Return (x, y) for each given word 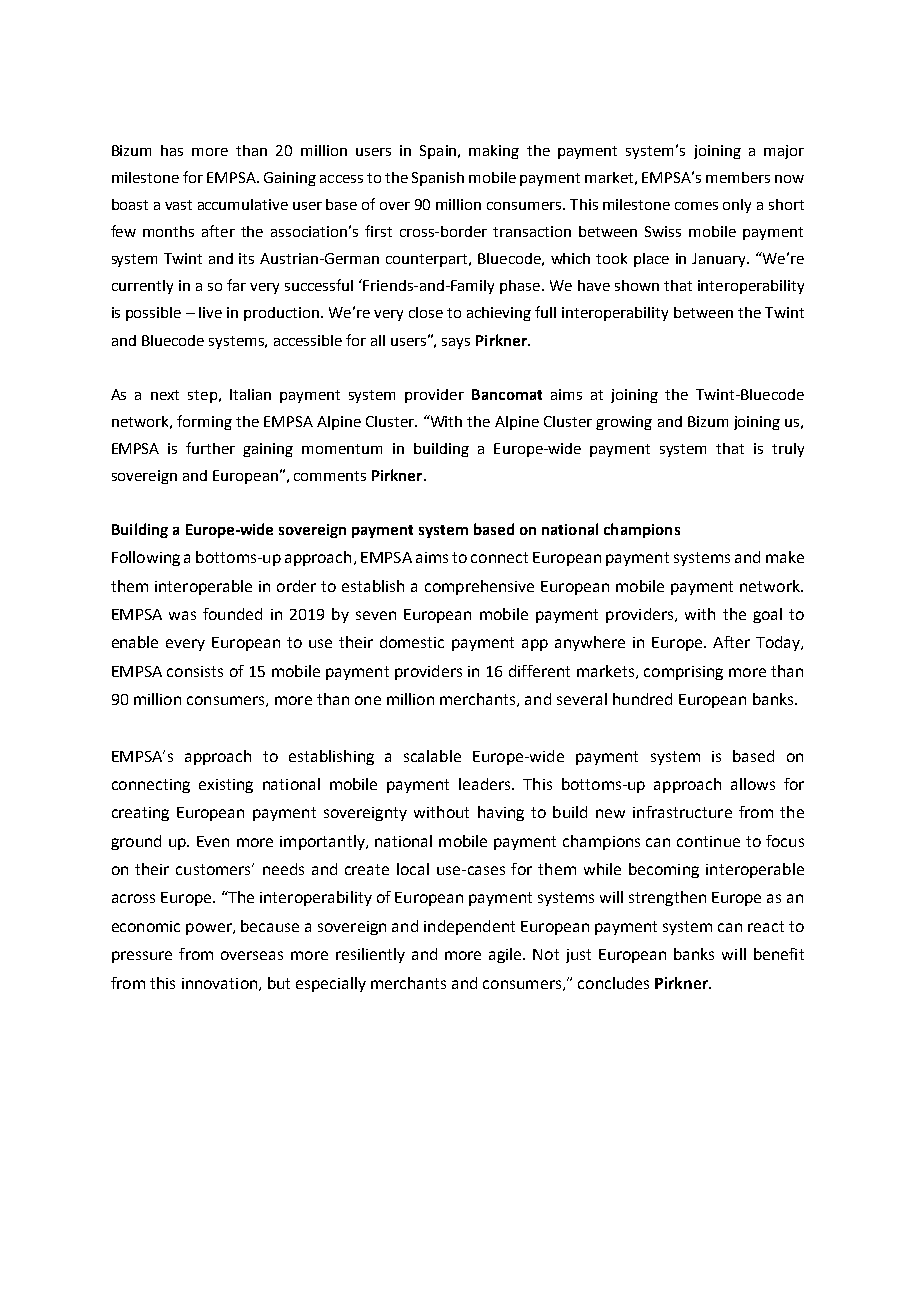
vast (178, 205)
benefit (779, 954)
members (738, 177)
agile (506, 955)
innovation (219, 983)
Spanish (438, 179)
